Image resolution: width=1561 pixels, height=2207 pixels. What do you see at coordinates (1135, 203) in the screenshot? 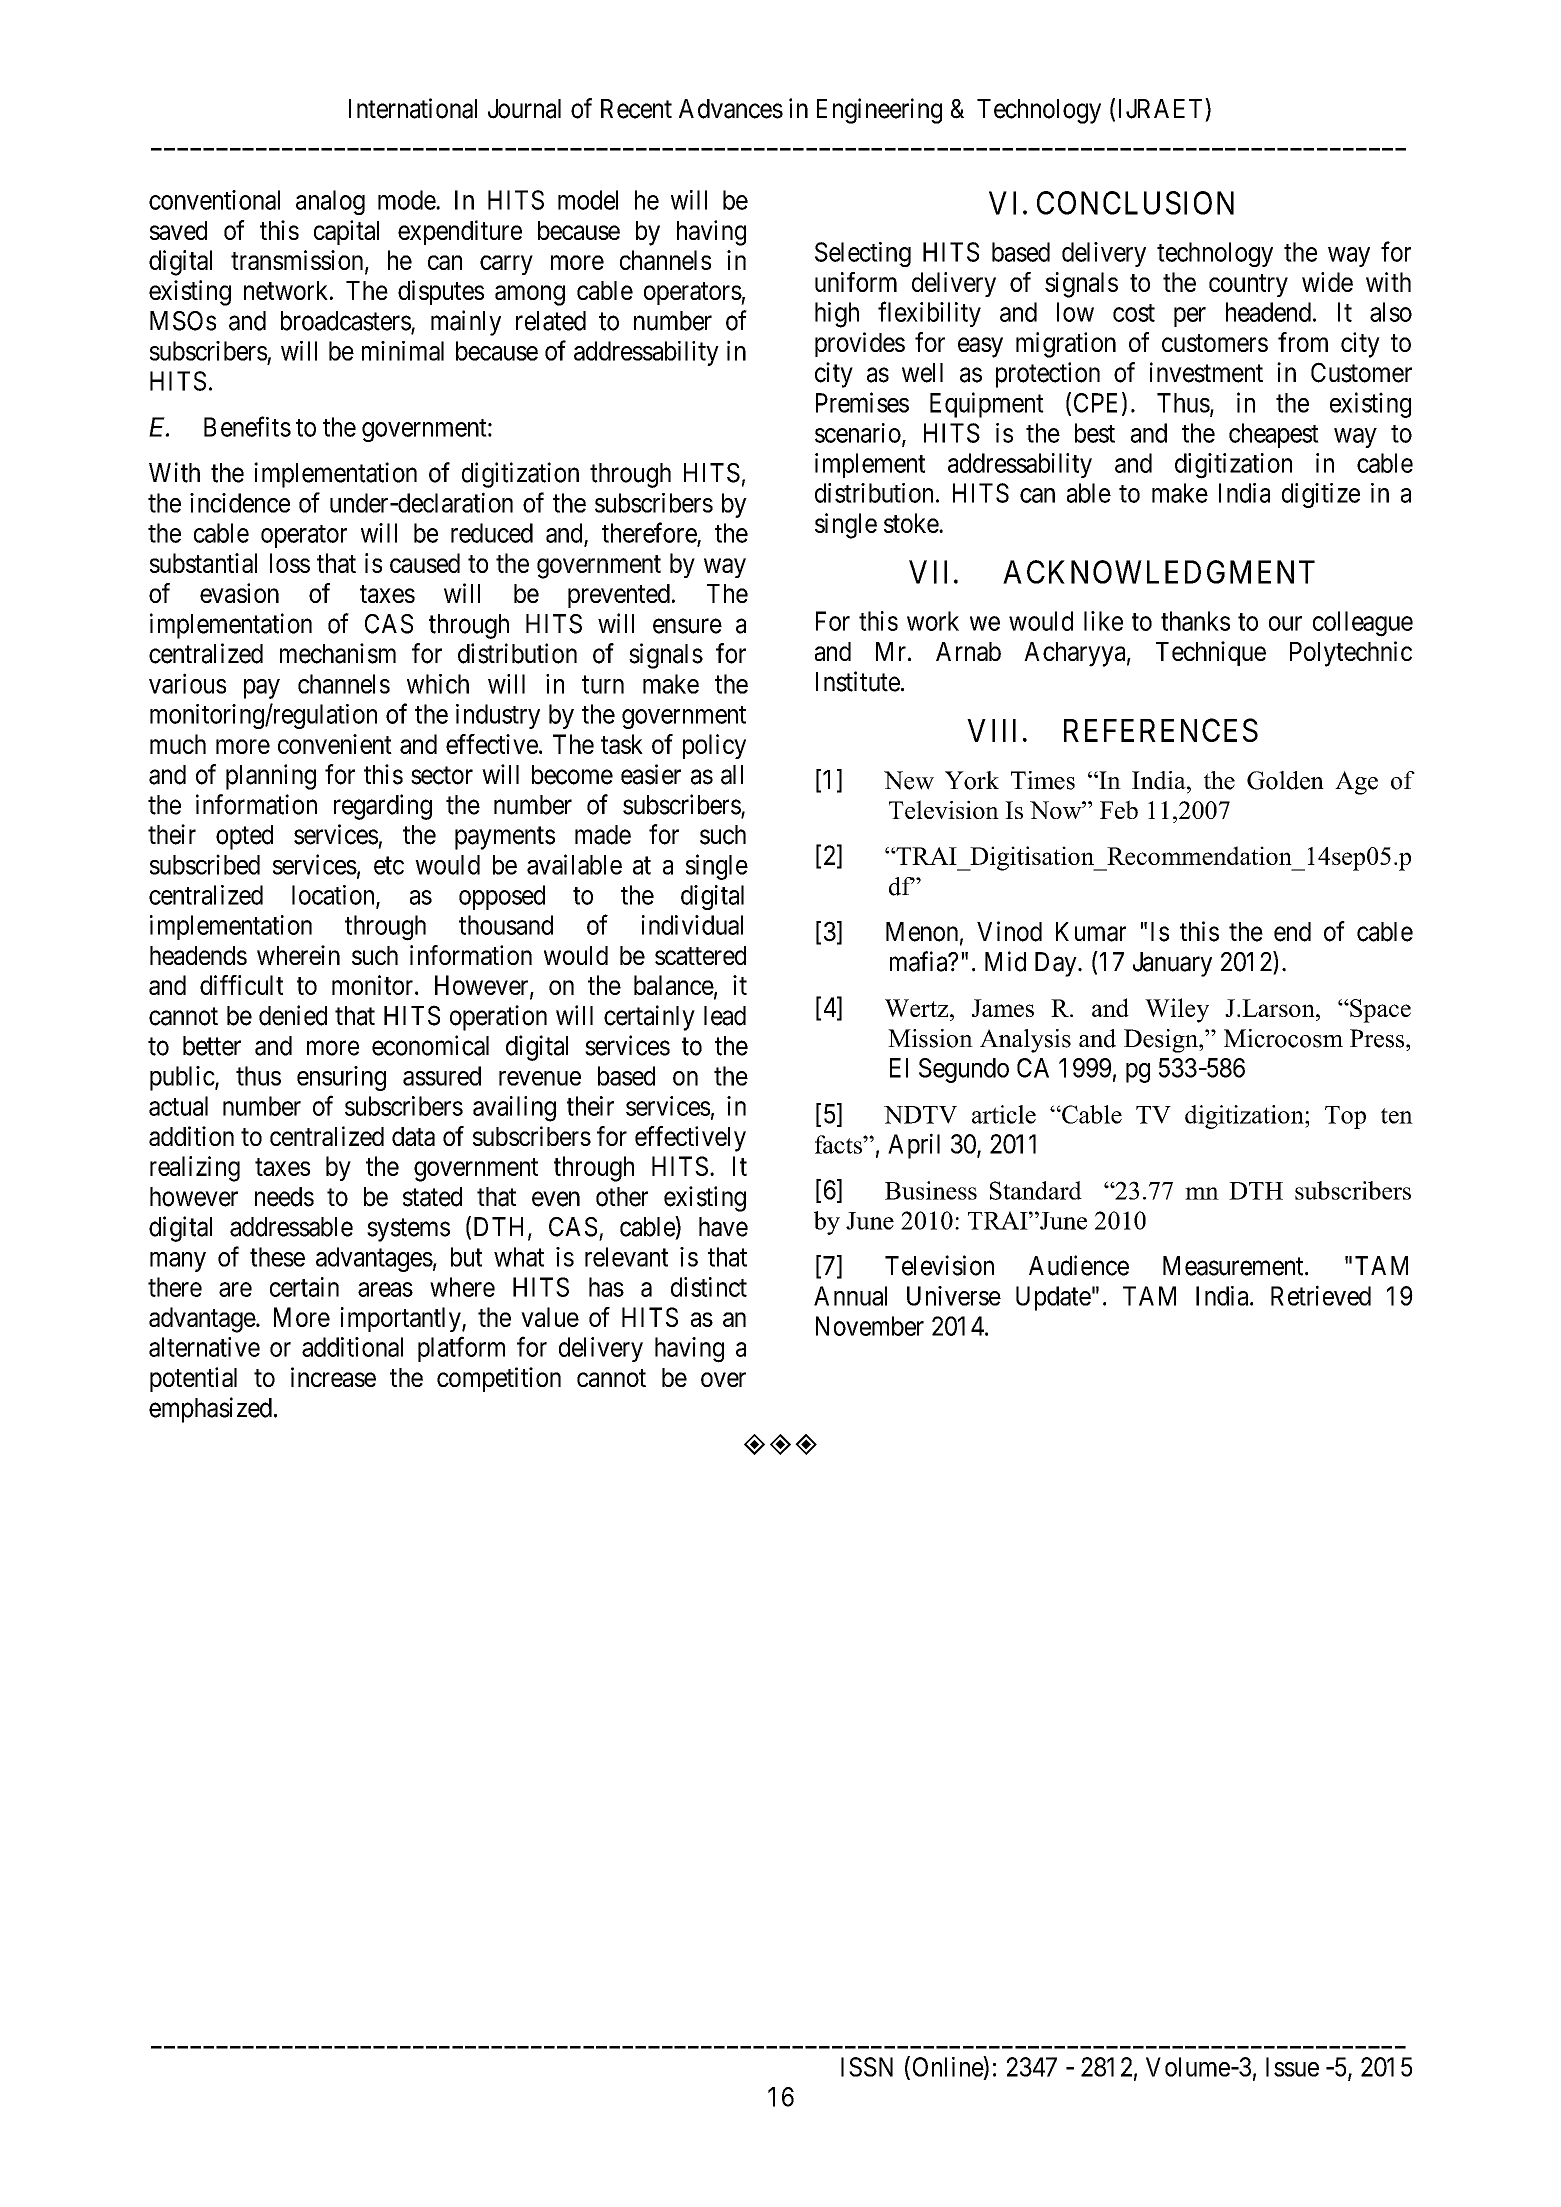
I see `CONCLUSION` at bounding box center [1135, 203].
